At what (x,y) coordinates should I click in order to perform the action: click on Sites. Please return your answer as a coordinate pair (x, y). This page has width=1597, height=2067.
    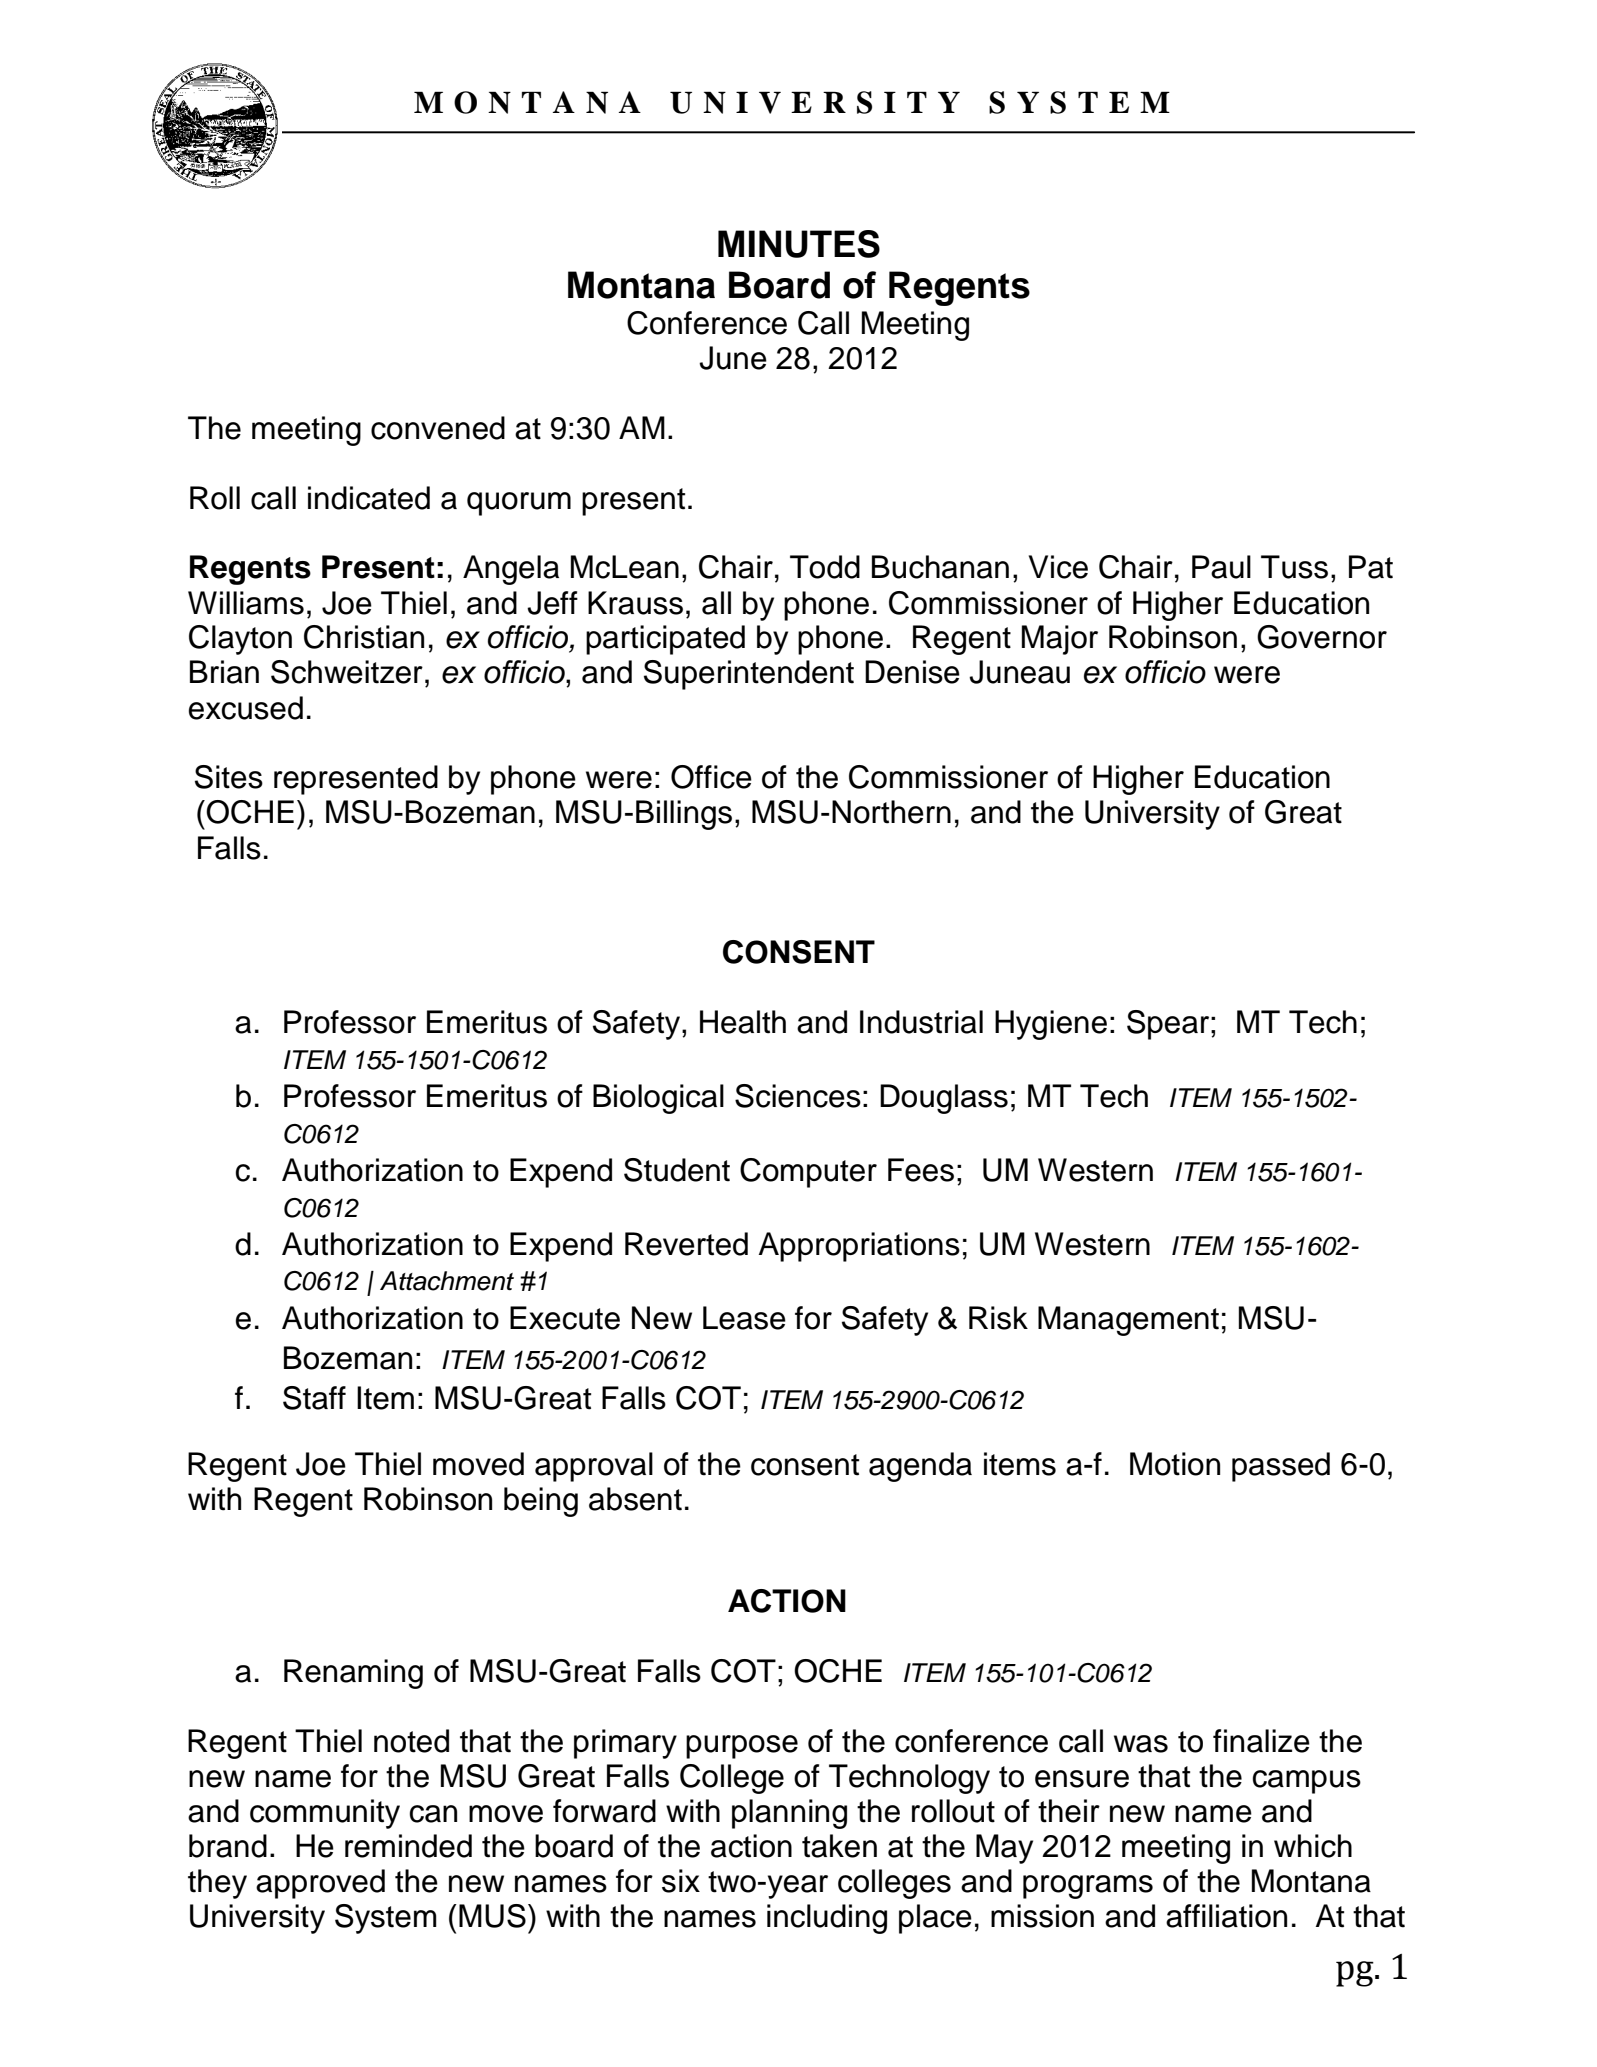
    Looking at the image, I should click on (229, 777).
